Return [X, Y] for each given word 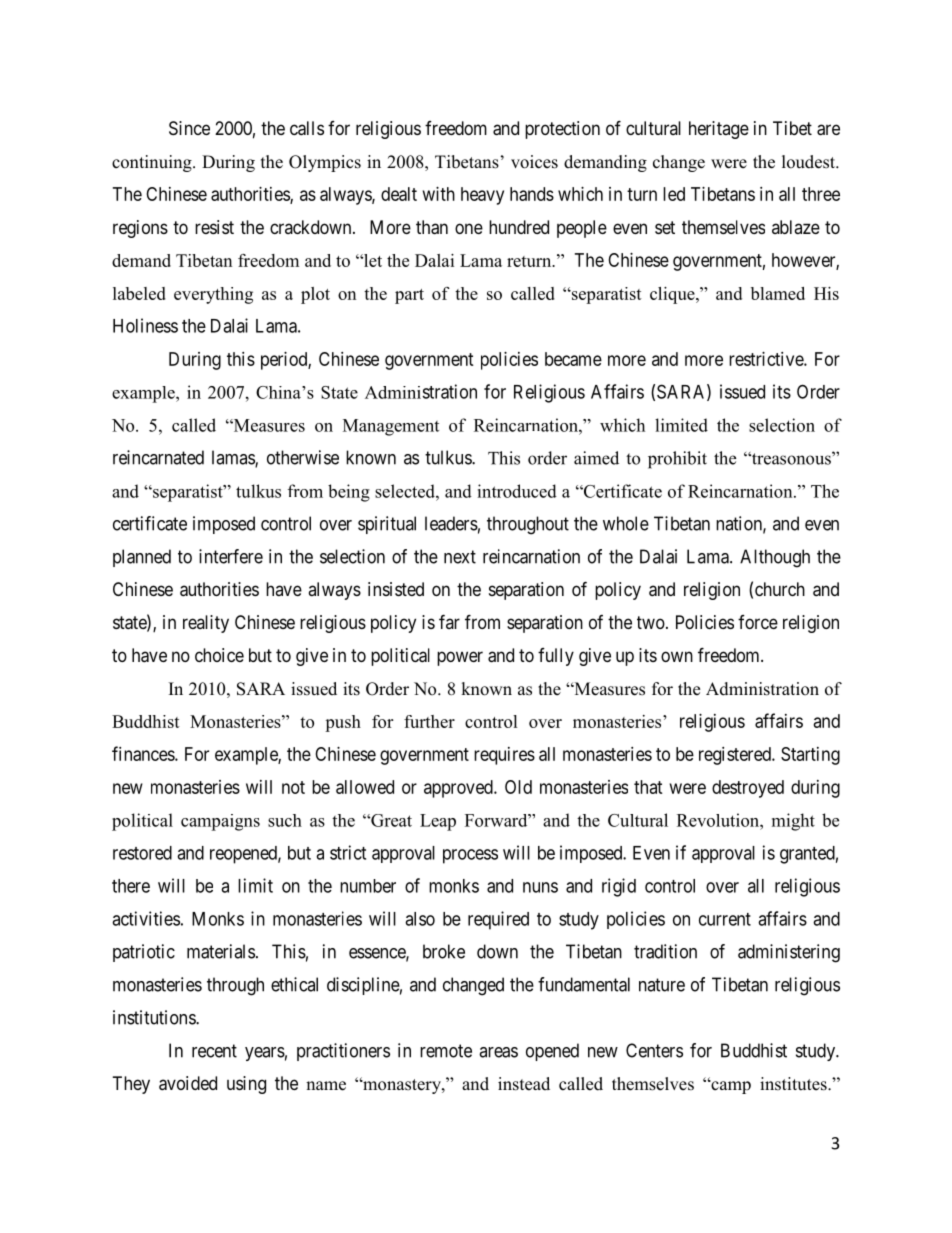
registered [736, 756]
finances [144, 753]
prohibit [677, 460]
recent [214, 1051]
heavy [482, 196]
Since [189, 128]
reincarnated [158, 457]
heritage [719, 130]
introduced [517, 491]
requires [504, 756]
